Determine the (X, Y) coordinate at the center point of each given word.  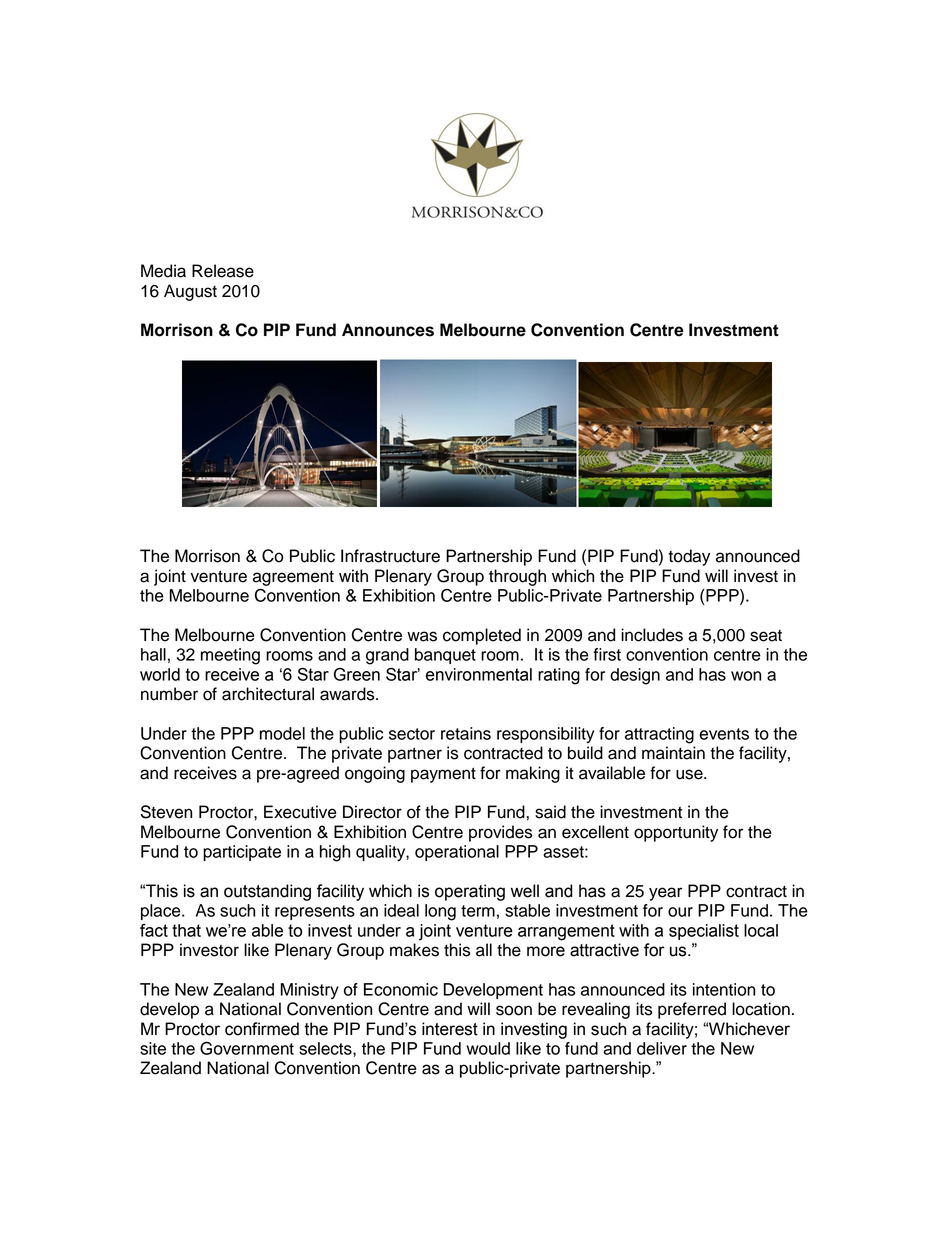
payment (443, 775)
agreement (293, 578)
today (689, 557)
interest (450, 1029)
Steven (166, 812)
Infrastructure (390, 556)
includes (652, 635)
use (690, 774)
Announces (388, 330)
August (190, 292)
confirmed (262, 1029)
